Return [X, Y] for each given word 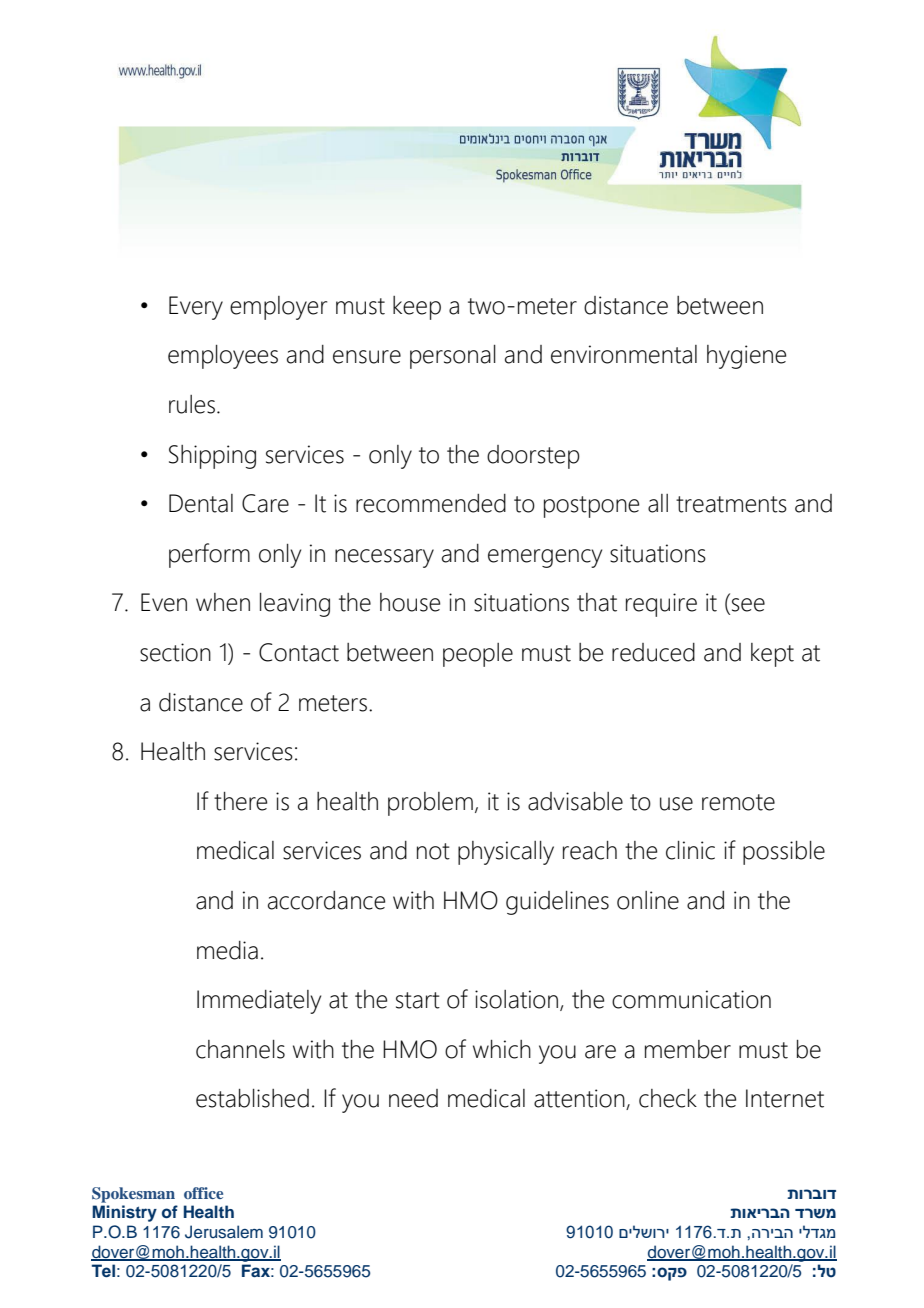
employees [223, 357]
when [223, 602]
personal [453, 357]
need [413, 1098]
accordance [326, 900]
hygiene [746, 357]
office [203, 1193]
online [648, 900]
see [748, 605]
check [668, 1098]
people [478, 655]
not [433, 851]
